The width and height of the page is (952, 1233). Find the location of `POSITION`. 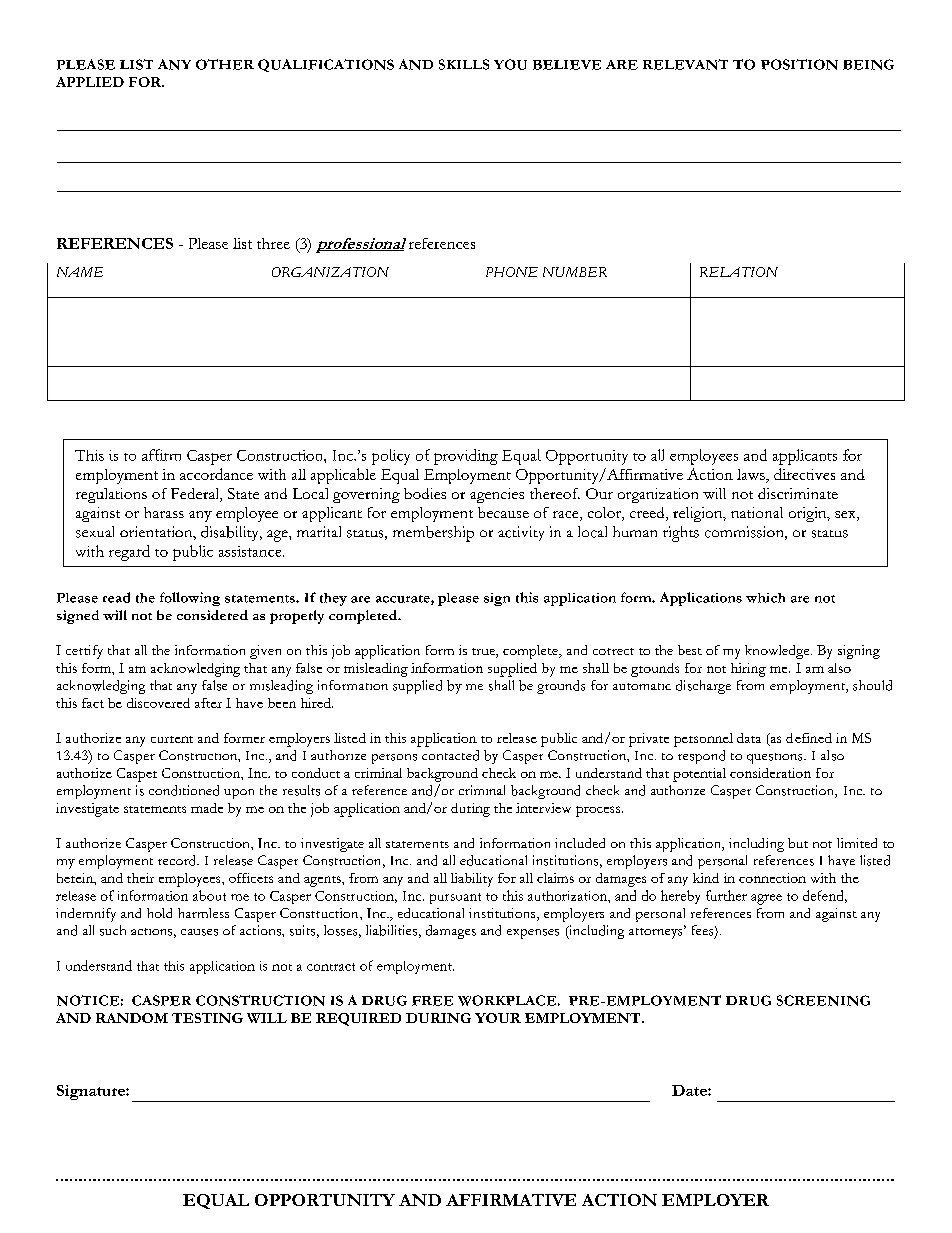

POSITION is located at coordinates (799, 64).
